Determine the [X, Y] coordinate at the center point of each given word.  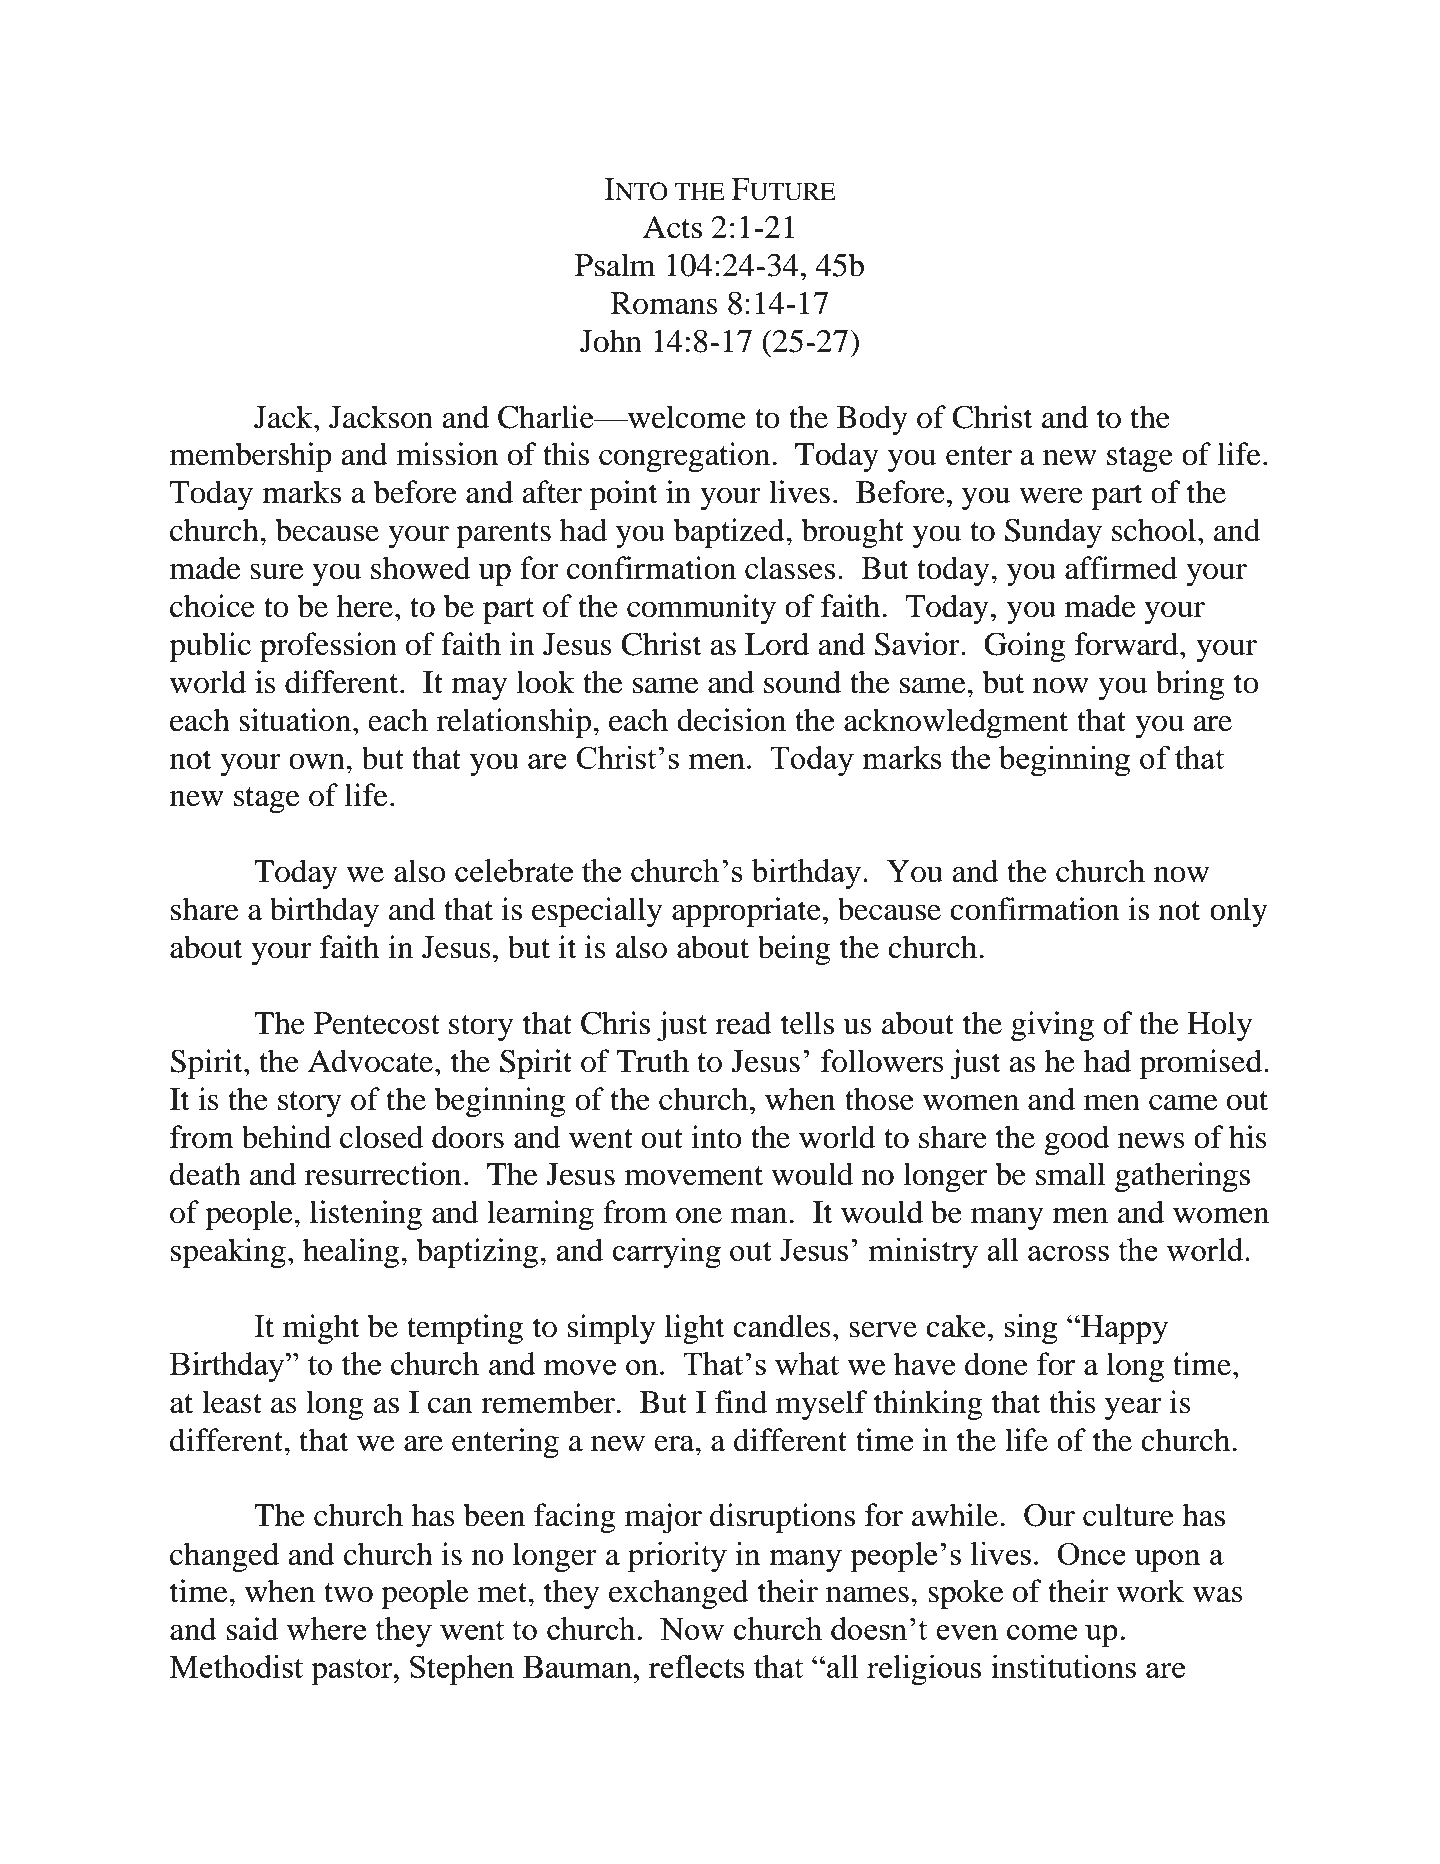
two [348, 1593]
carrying [666, 1253]
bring [1190, 685]
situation [296, 720]
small [1070, 1174]
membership [251, 457]
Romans [664, 303]
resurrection [383, 1174]
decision [731, 720]
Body [872, 420]
